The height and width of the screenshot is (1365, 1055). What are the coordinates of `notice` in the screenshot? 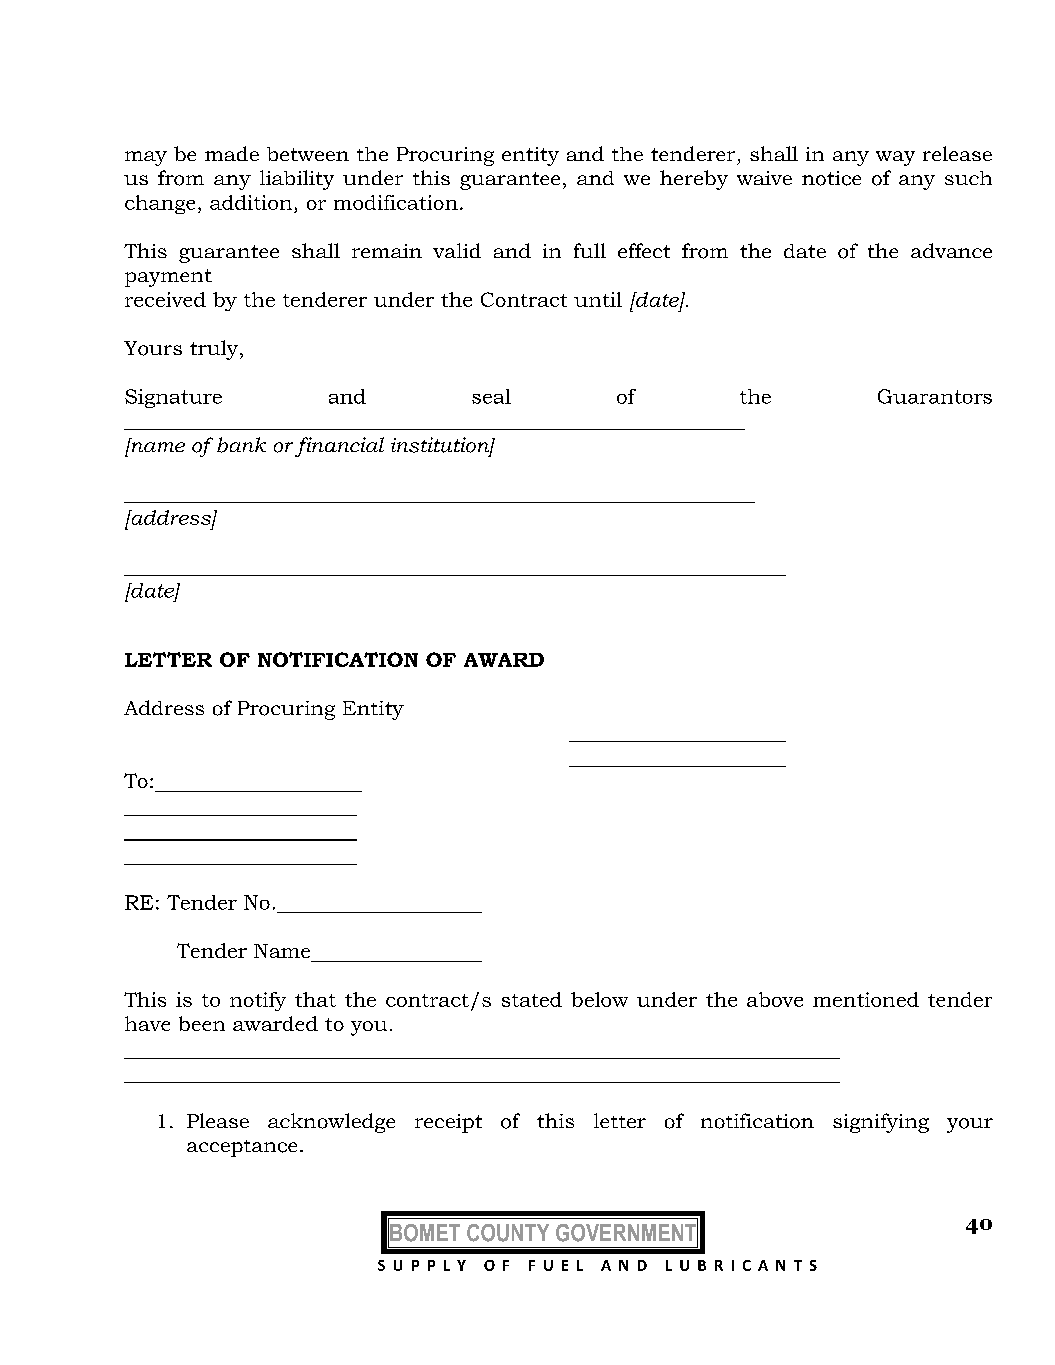 It's located at (831, 178).
